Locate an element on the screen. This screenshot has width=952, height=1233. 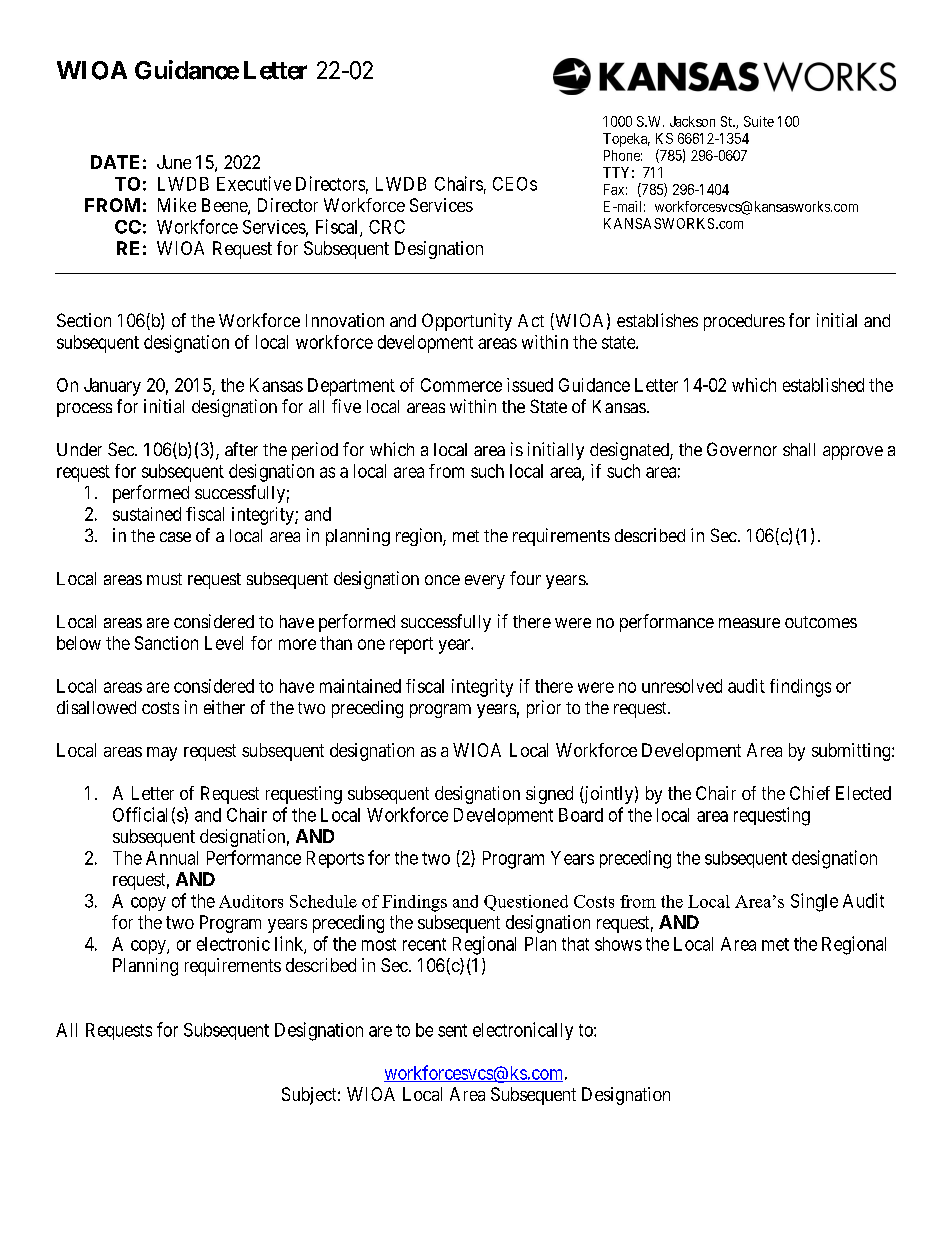
must is located at coordinates (164, 579).
